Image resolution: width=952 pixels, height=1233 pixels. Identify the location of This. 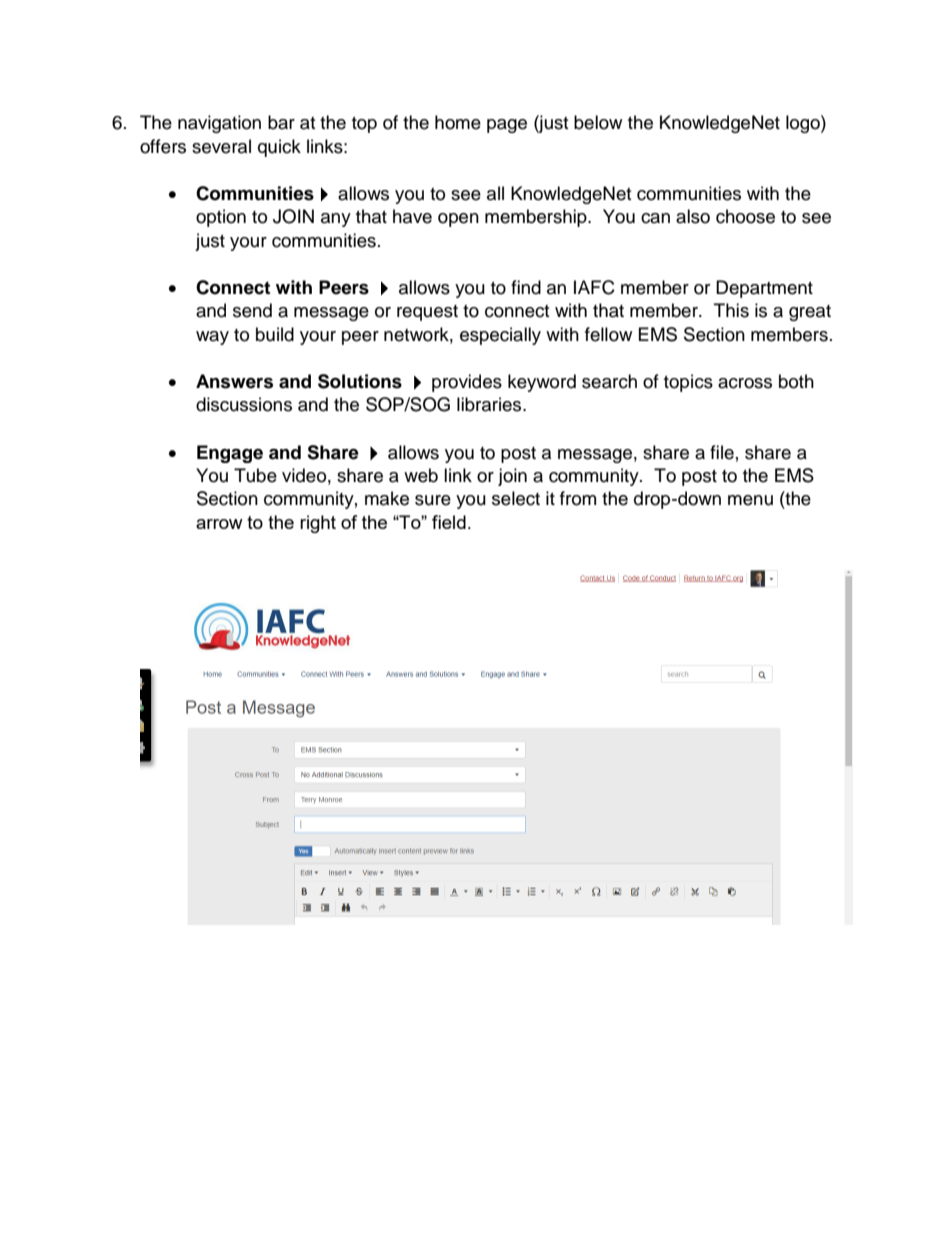
(731, 310).
